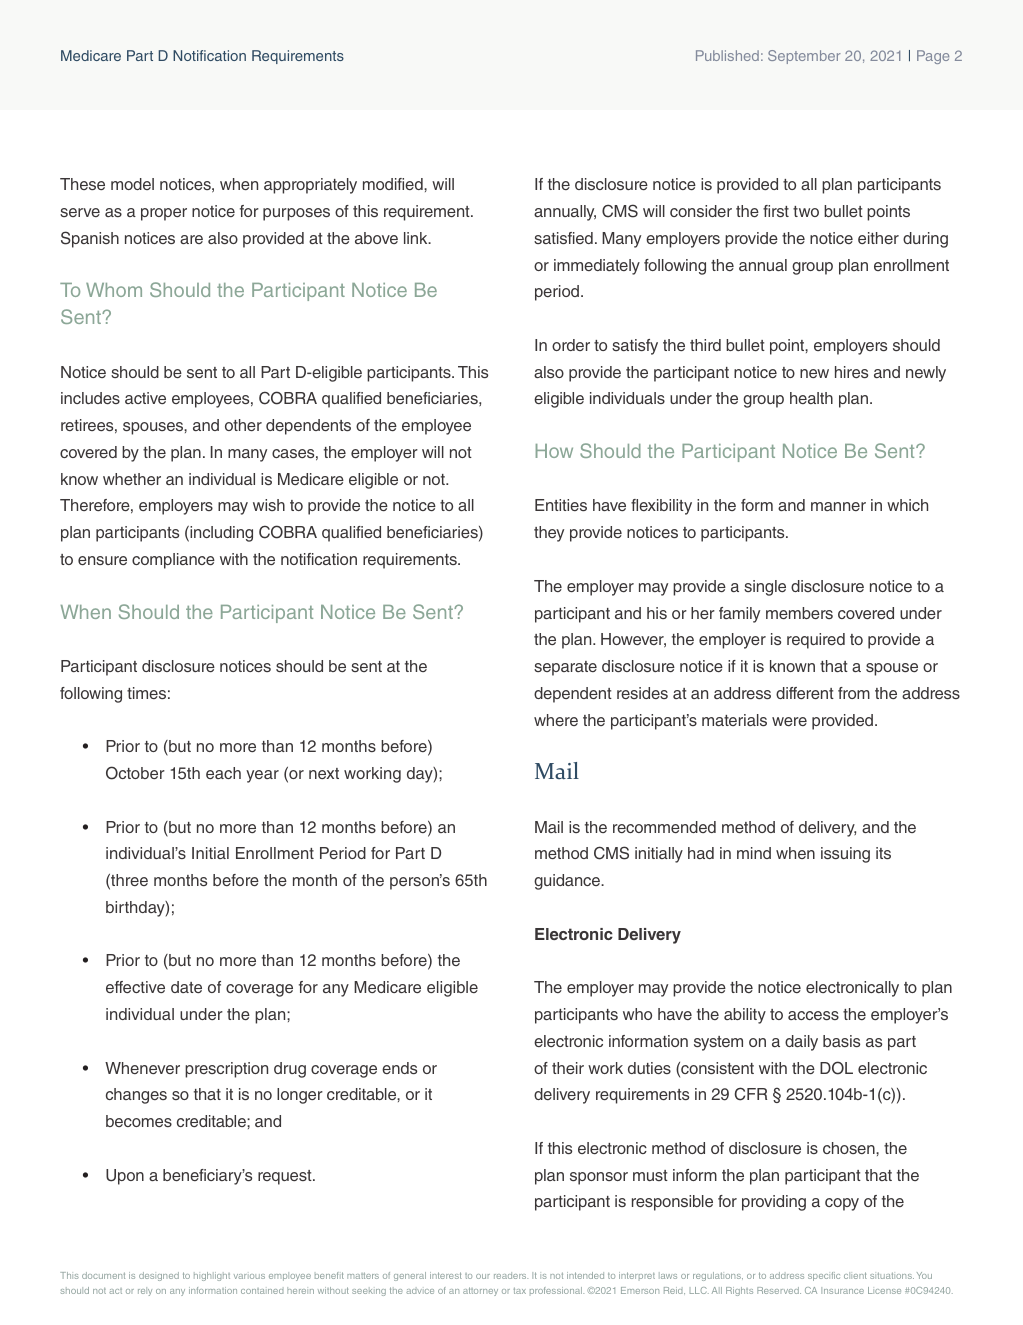 This screenshot has height=1325, width=1023. What do you see at coordinates (854, 693) in the screenshot?
I see `from` at bounding box center [854, 693].
